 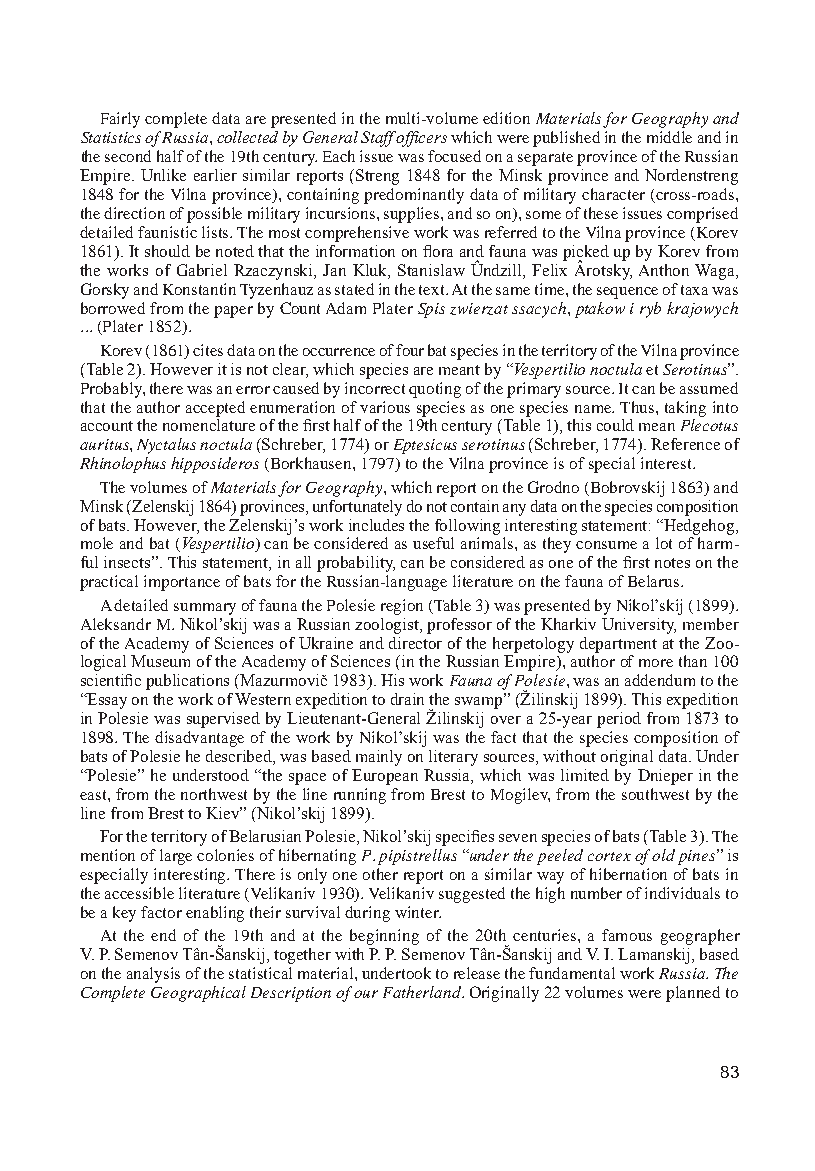 What do you see at coordinates (385, 407) in the image?
I see `various` at bounding box center [385, 407].
